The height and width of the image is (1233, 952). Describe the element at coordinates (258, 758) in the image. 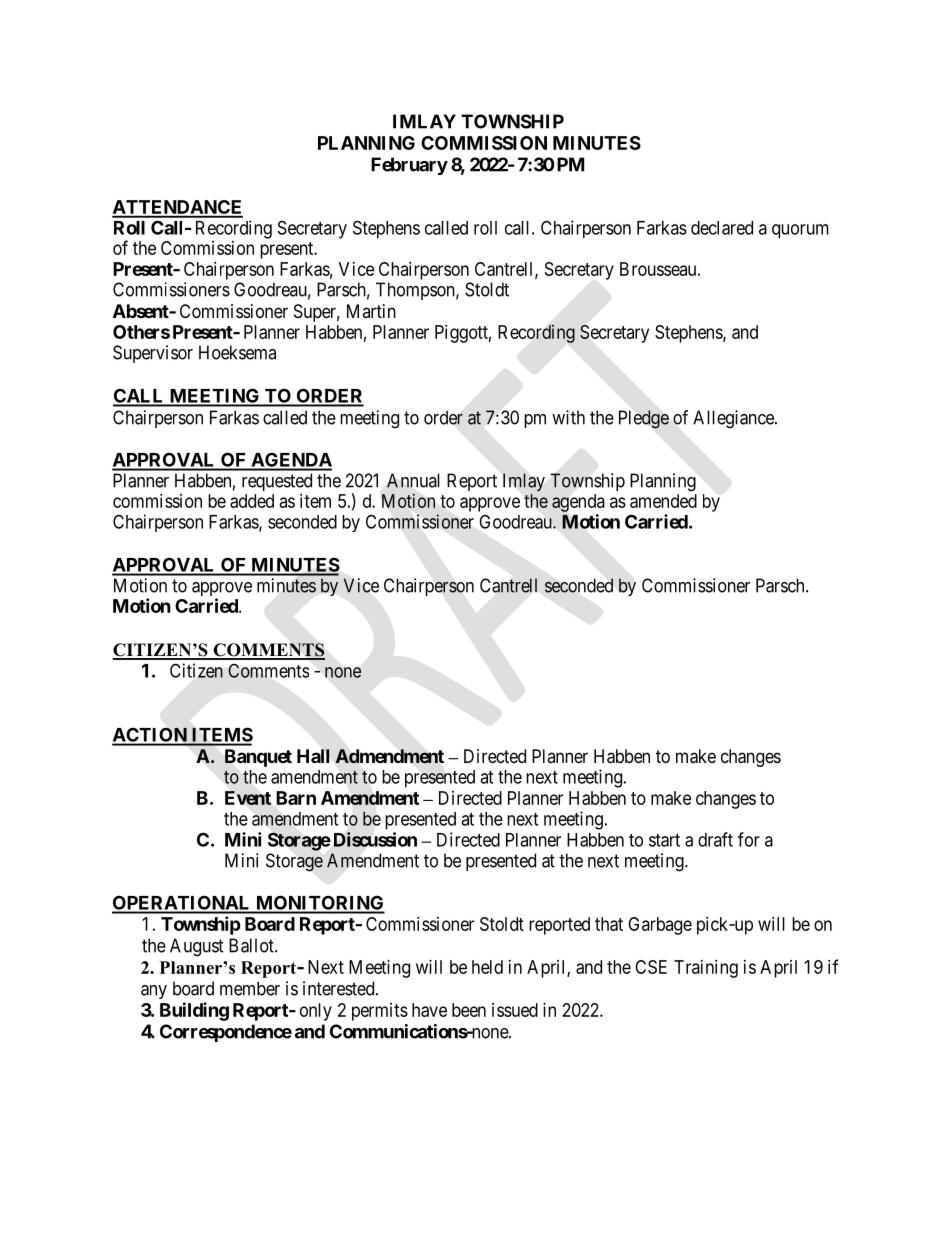

I see `Banquet` at that location.
